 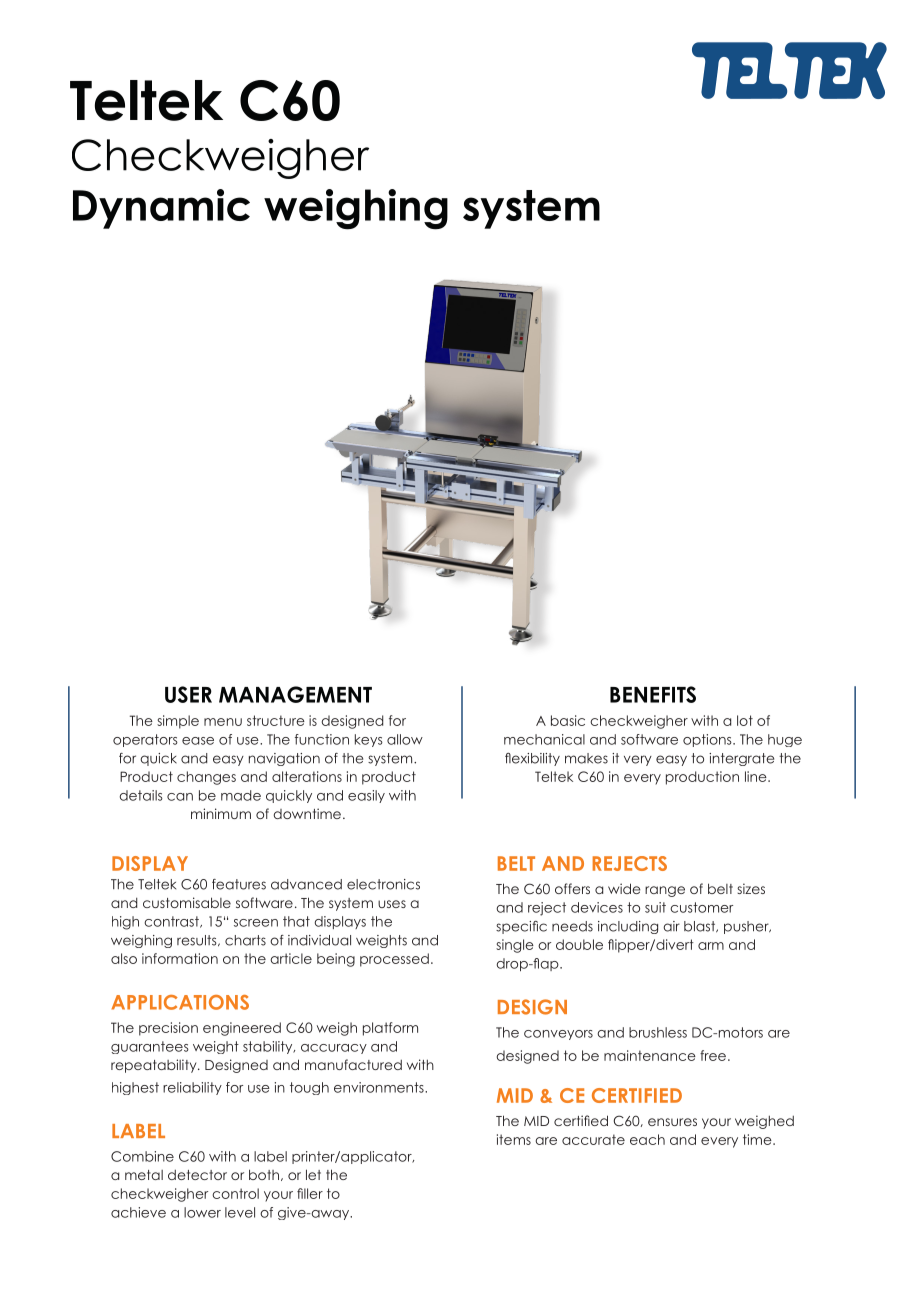 What do you see at coordinates (708, 740) in the screenshot?
I see `options` at bounding box center [708, 740].
